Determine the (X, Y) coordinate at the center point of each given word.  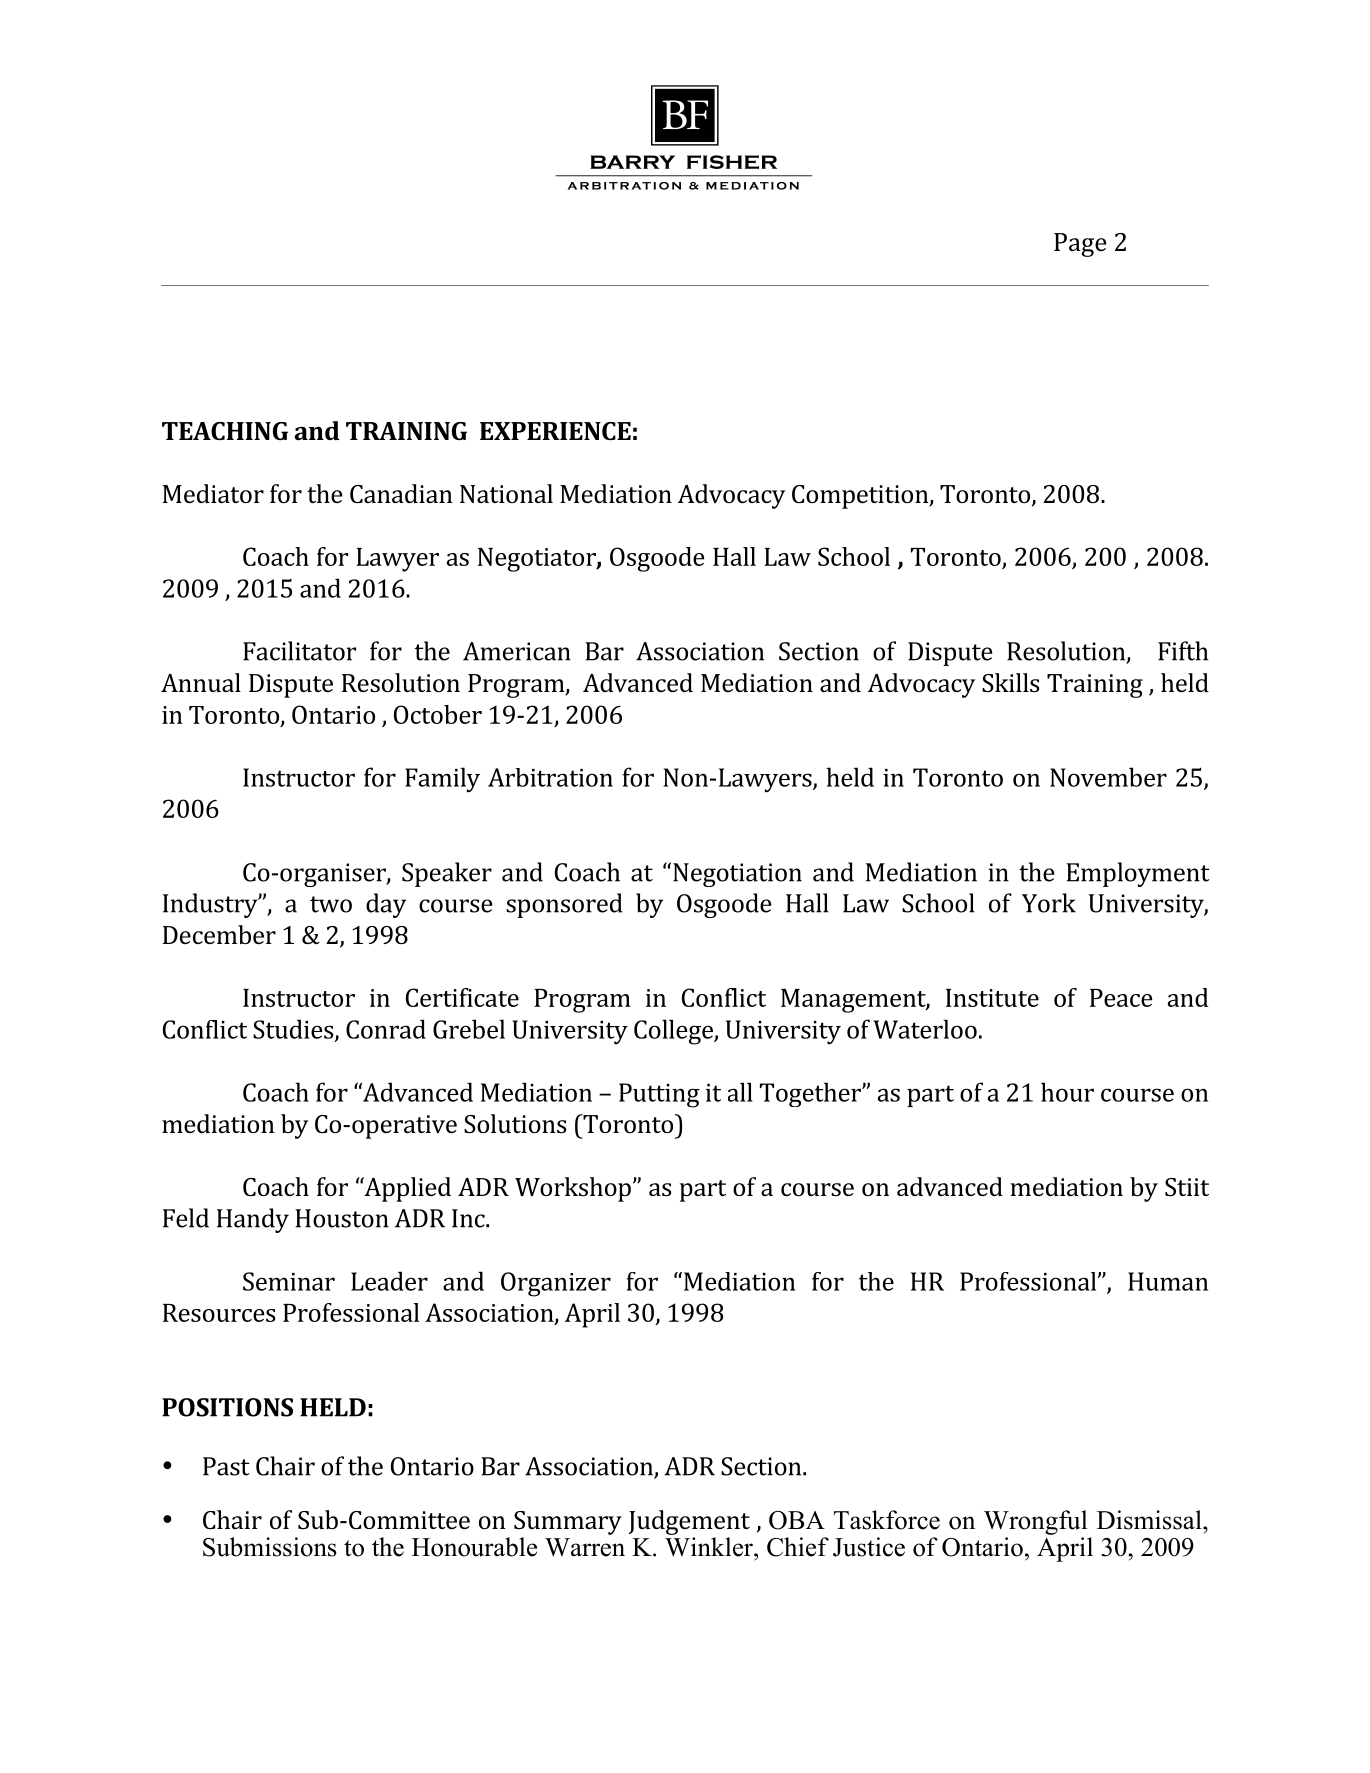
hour (1067, 1092)
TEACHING (225, 431)
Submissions (270, 1547)
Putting (659, 1095)
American (517, 651)
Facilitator (299, 651)
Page (1080, 245)
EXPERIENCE (555, 431)
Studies (294, 1030)
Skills (1010, 682)
